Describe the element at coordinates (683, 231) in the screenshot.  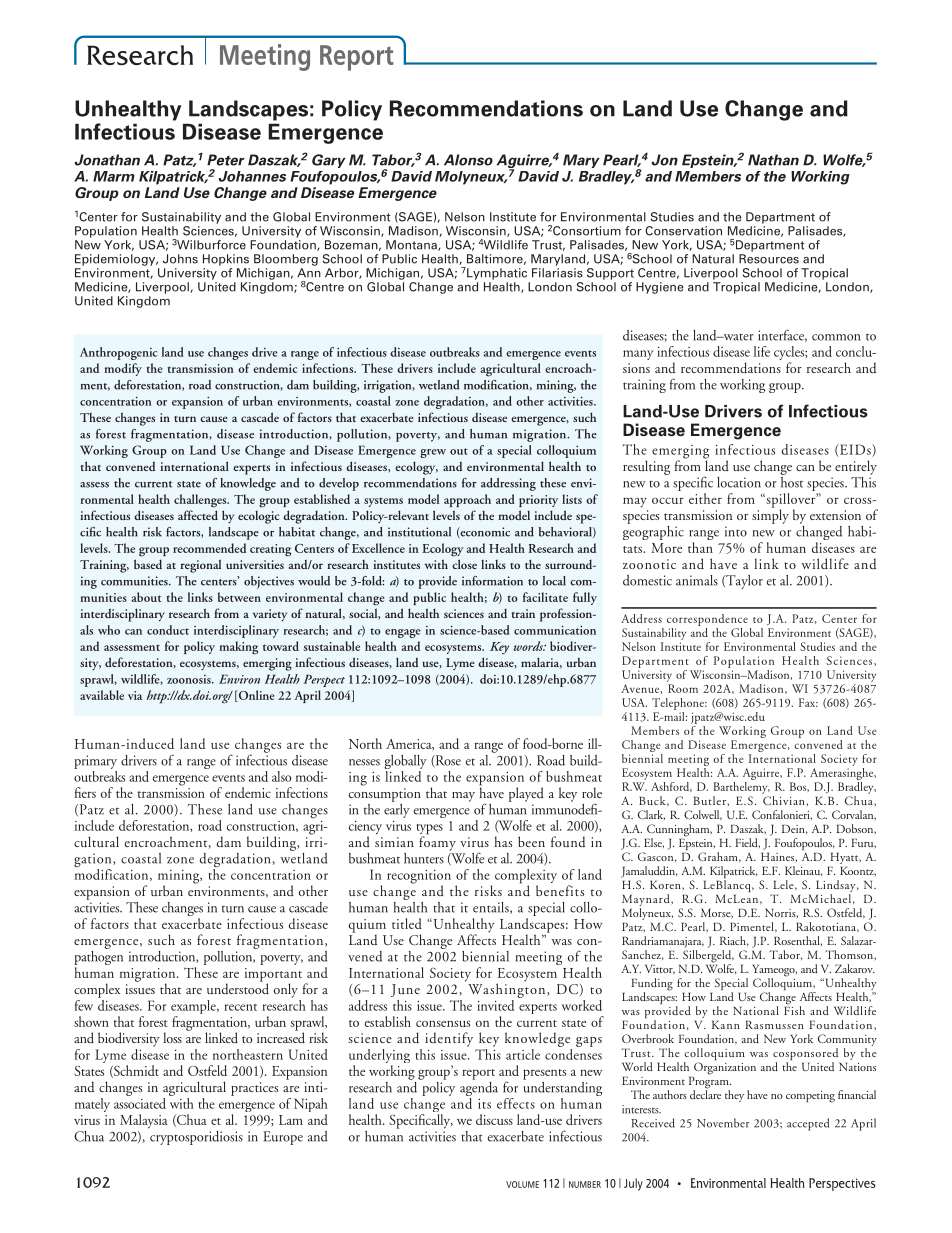
I see `Conservation` at that location.
